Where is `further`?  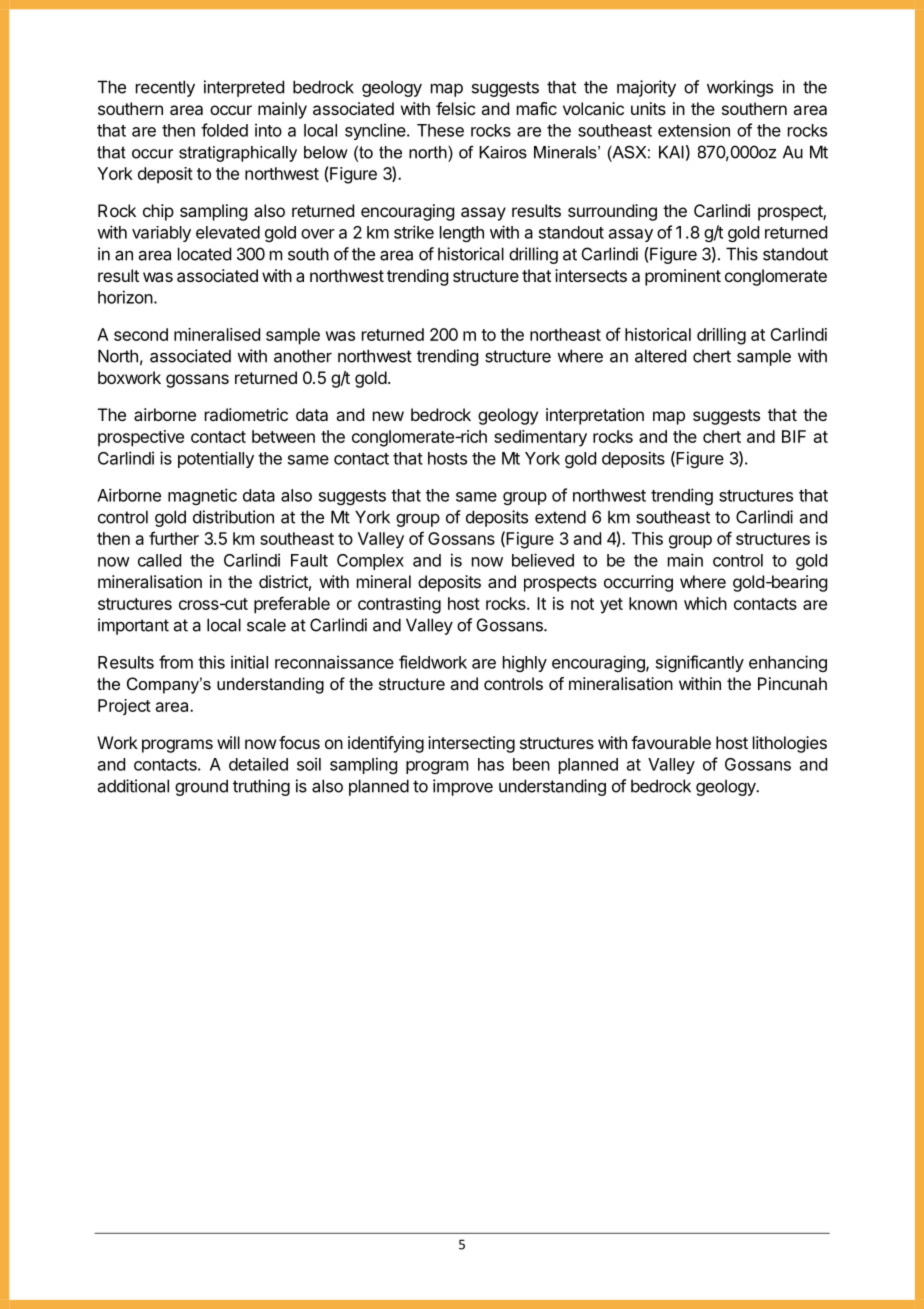 further is located at coordinates (174, 538).
